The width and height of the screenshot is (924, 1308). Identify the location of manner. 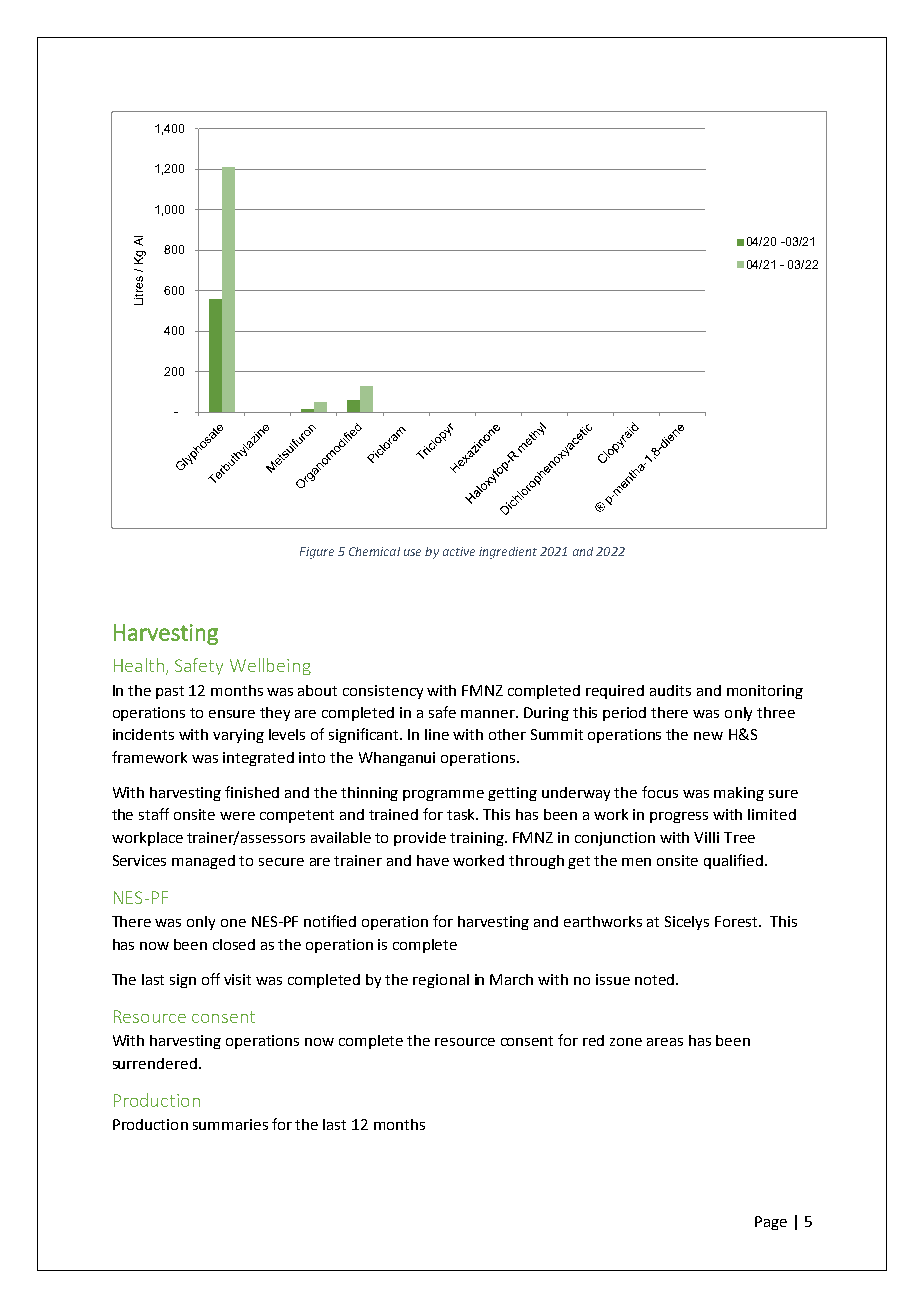
(489, 714).
